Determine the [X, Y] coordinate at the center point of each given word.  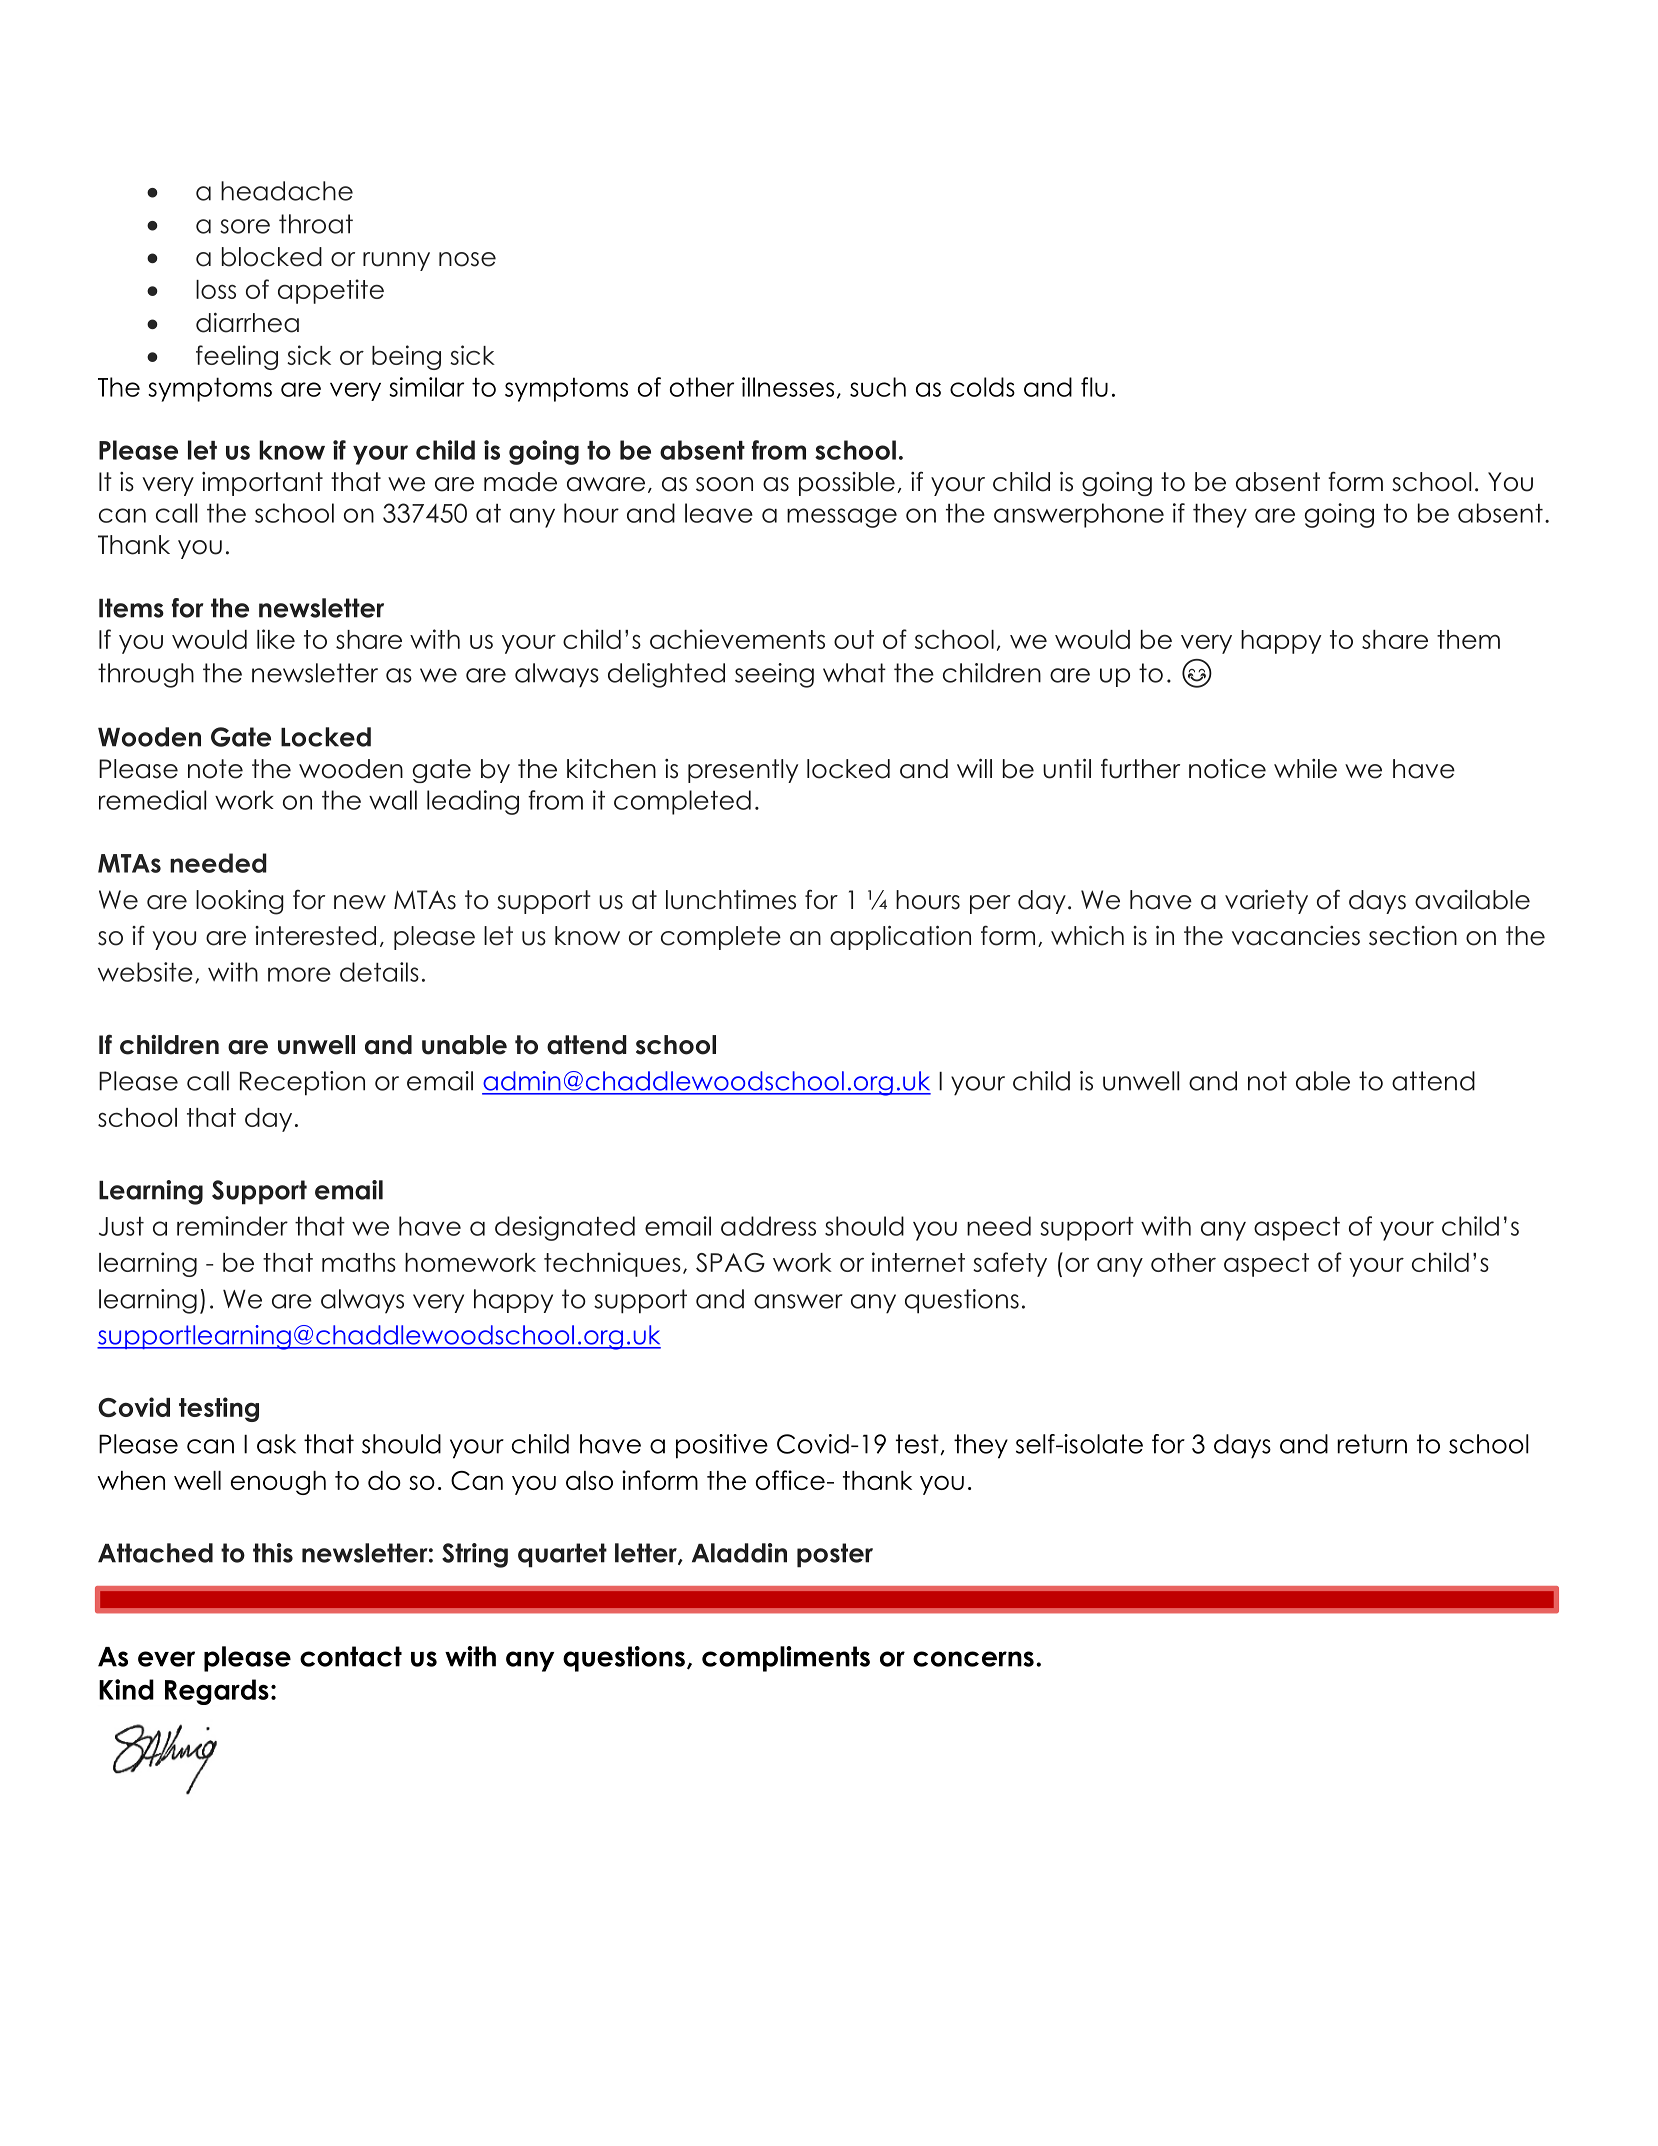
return [1372, 1444]
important [262, 484]
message [842, 518]
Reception [302, 1083]
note [215, 769]
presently [743, 771]
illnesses [788, 387]
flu [1094, 387]
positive [722, 1446]
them [1468, 639]
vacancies [1296, 936]
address [768, 1226]
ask [276, 1444]
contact [351, 1656]
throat [316, 224]
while [1305, 769]
